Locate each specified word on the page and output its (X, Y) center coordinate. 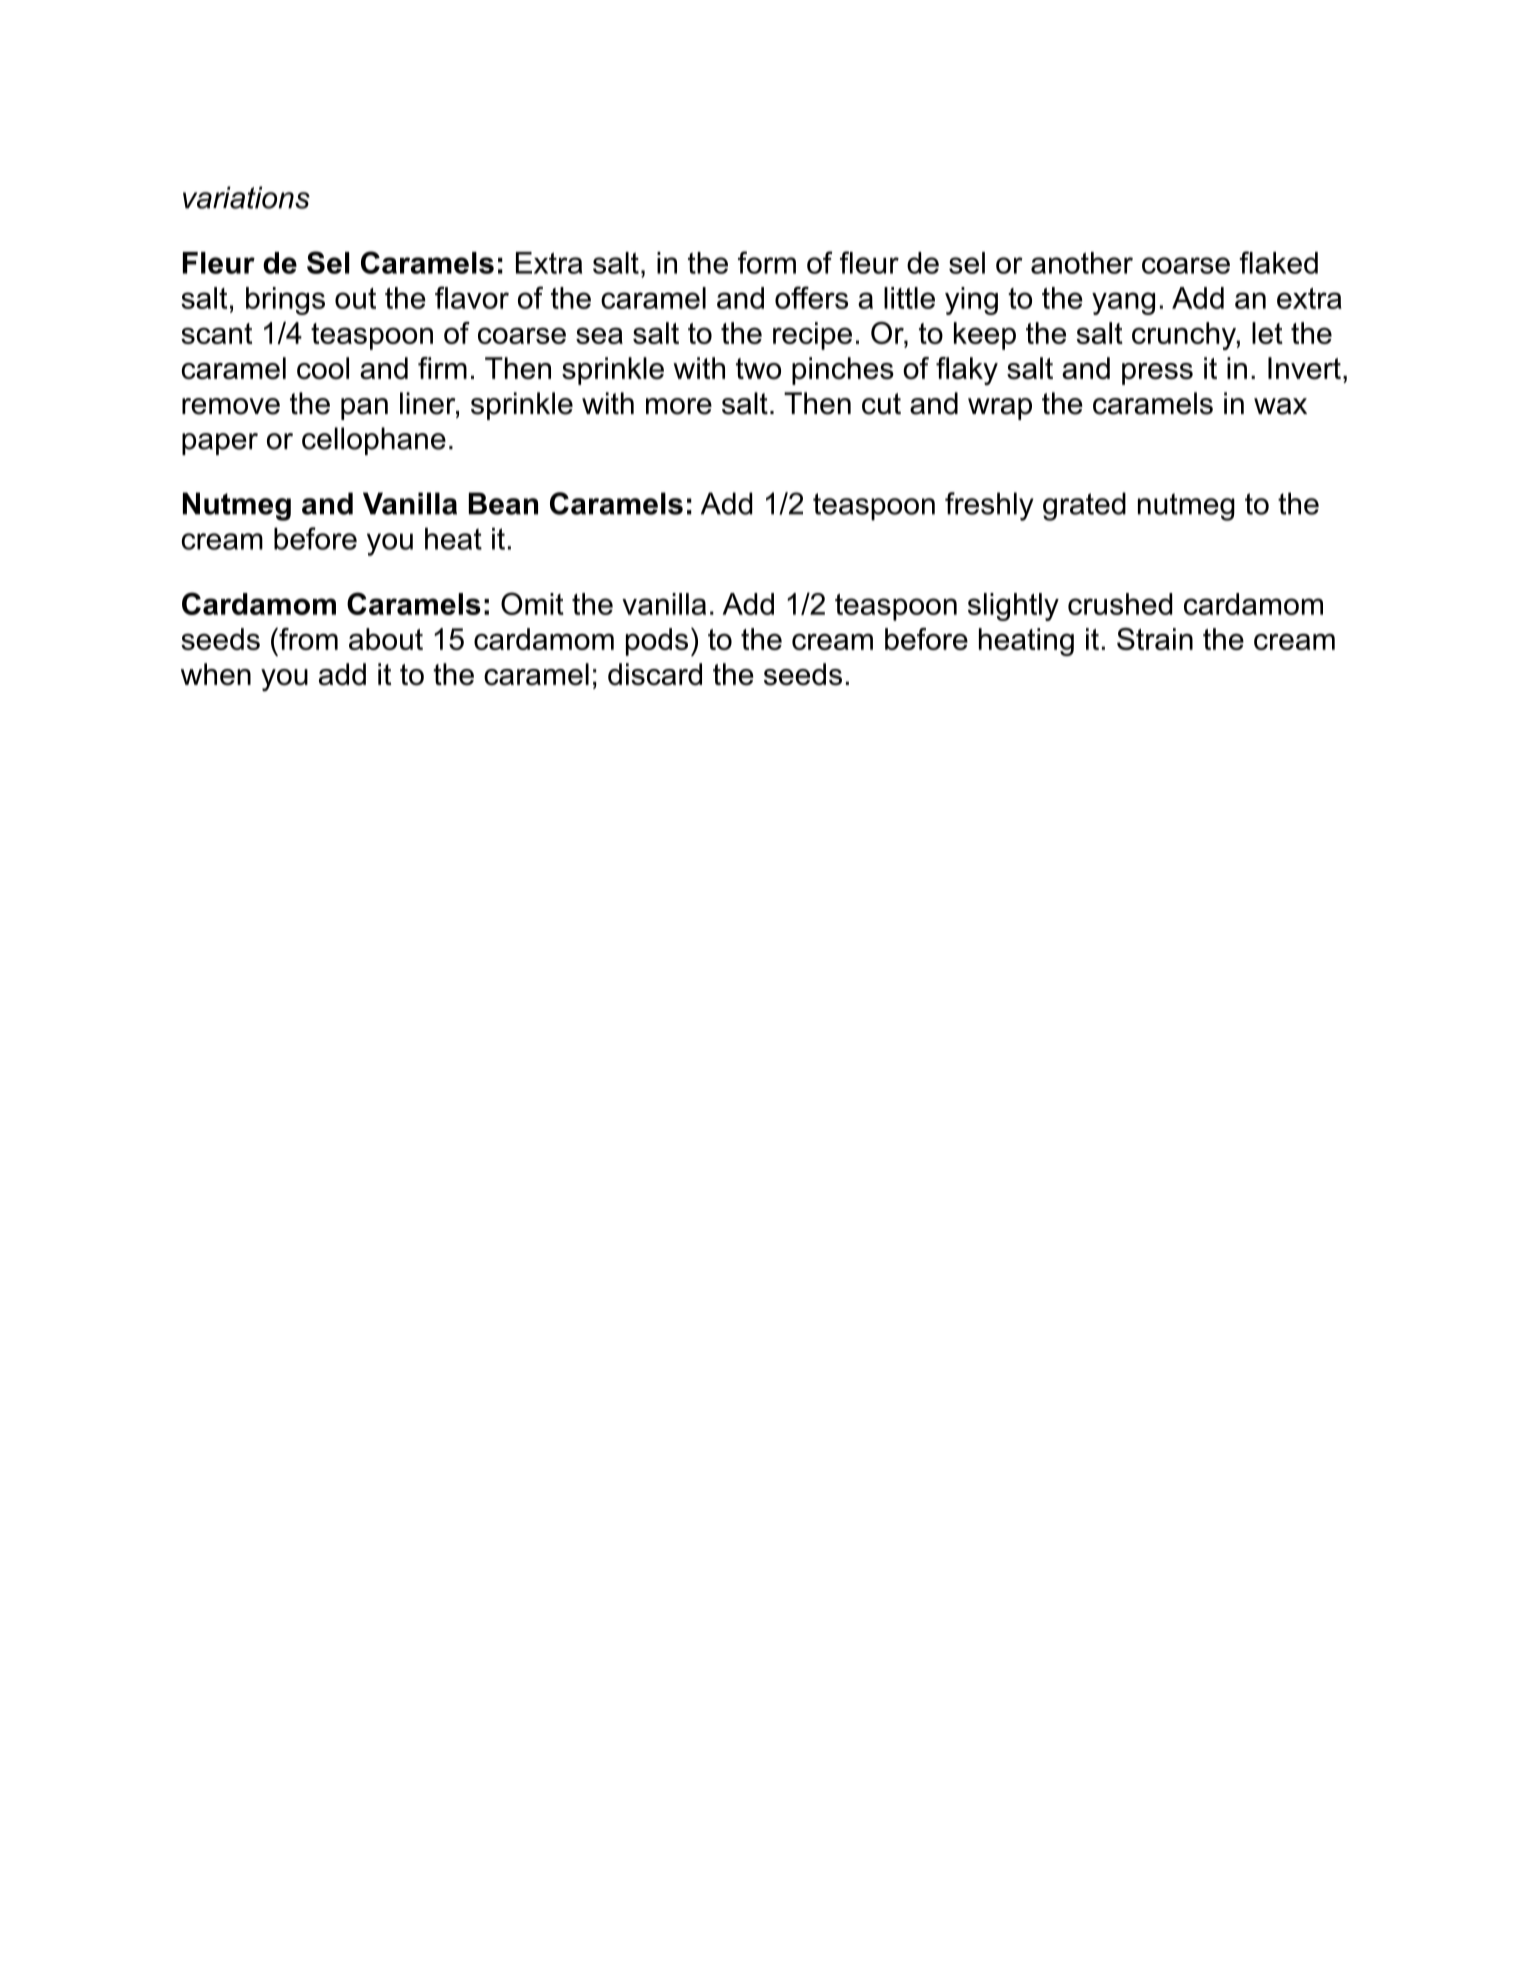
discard (655, 674)
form (767, 262)
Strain (1155, 639)
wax (1280, 406)
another (1082, 263)
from (307, 639)
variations (246, 197)
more (679, 406)
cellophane (374, 441)
